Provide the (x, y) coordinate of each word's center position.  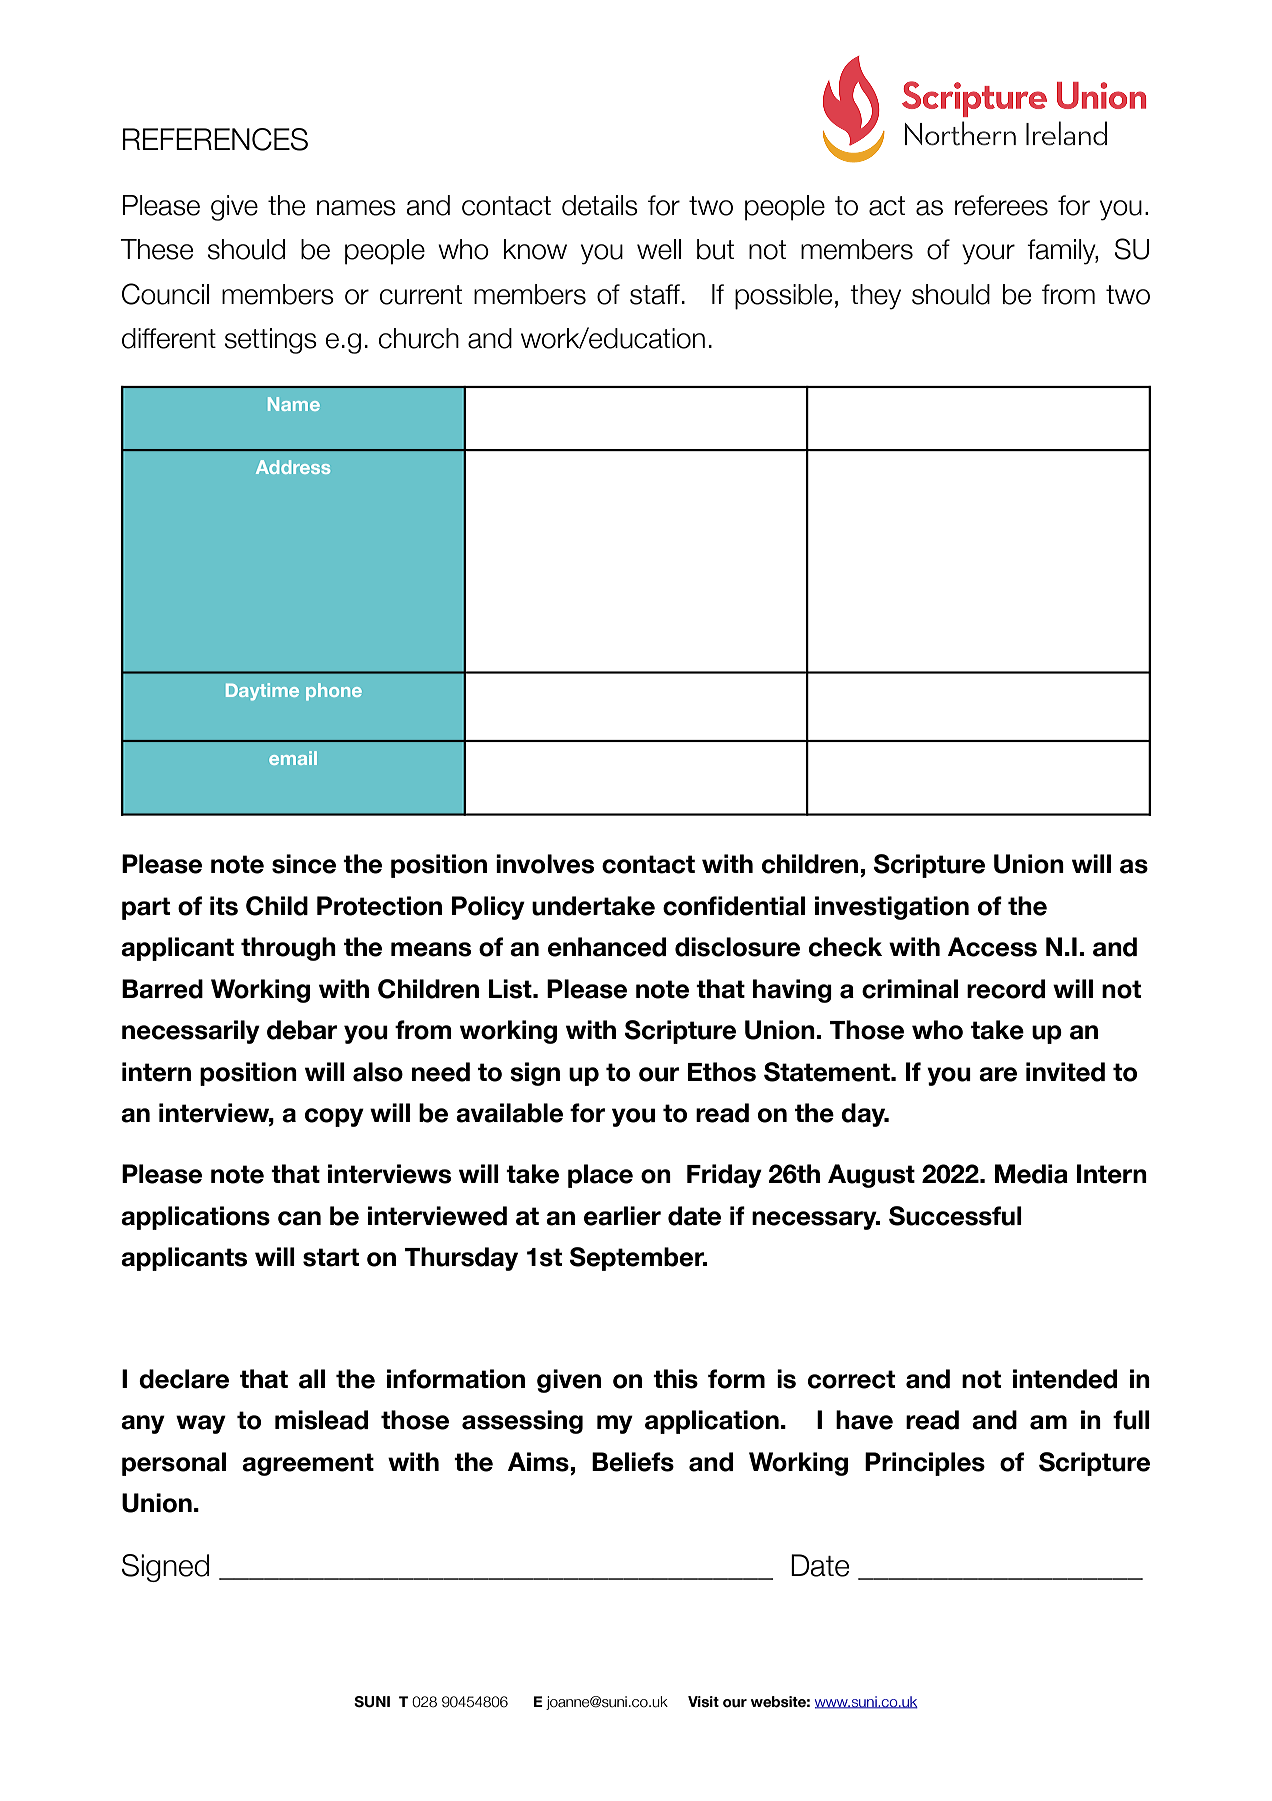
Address (293, 467)
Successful (955, 1216)
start (331, 1257)
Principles (925, 1464)
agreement (308, 1464)
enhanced (607, 947)
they (875, 297)
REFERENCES (215, 139)
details (600, 205)
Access (992, 947)
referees (1001, 205)
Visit (703, 1702)
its (224, 906)
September (638, 1259)
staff (655, 294)
